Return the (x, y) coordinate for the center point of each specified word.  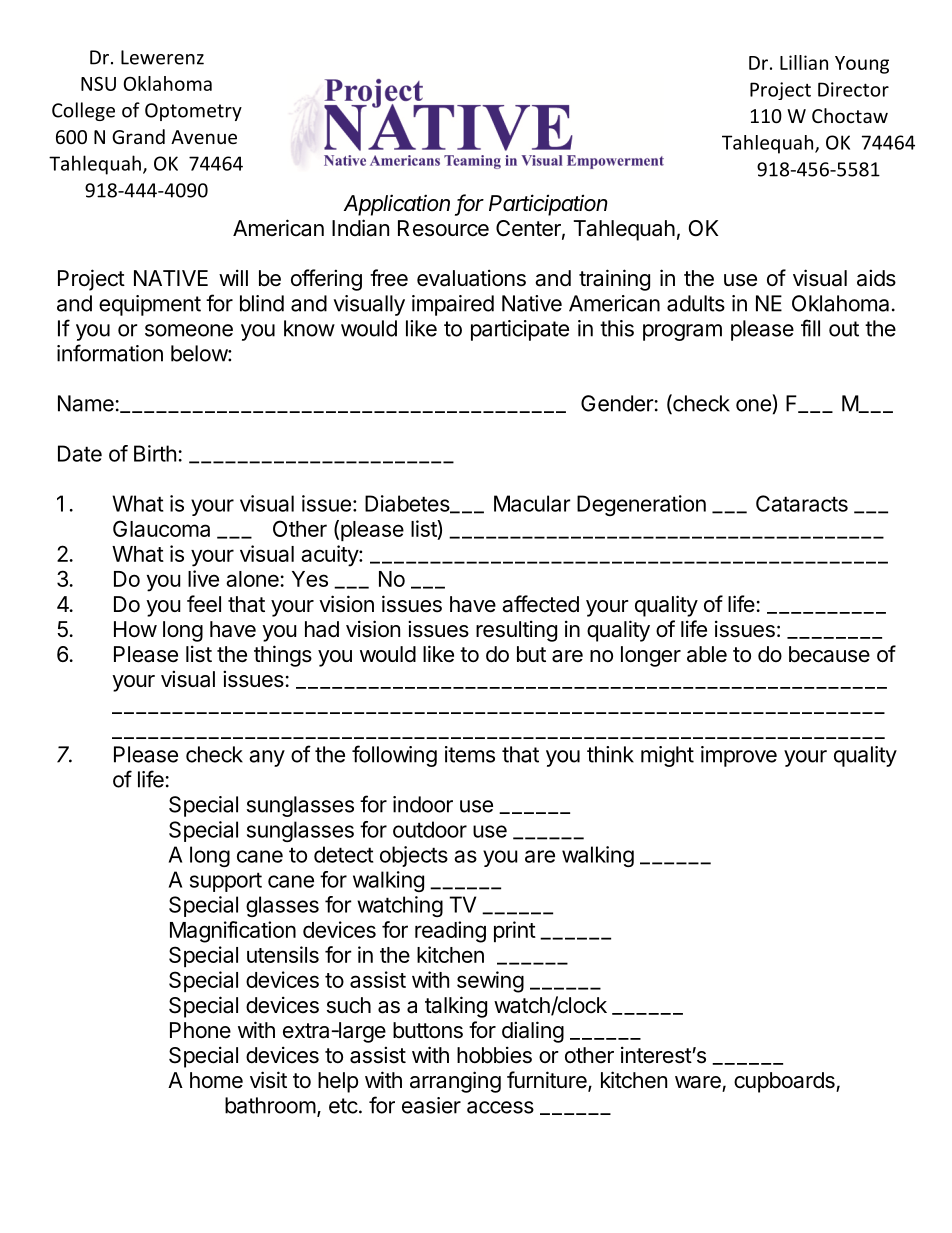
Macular (532, 503)
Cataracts (802, 503)
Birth (155, 453)
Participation (548, 205)
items (470, 754)
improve (739, 756)
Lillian (804, 62)
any (267, 758)
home (216, 1080)
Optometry (193, 112)
